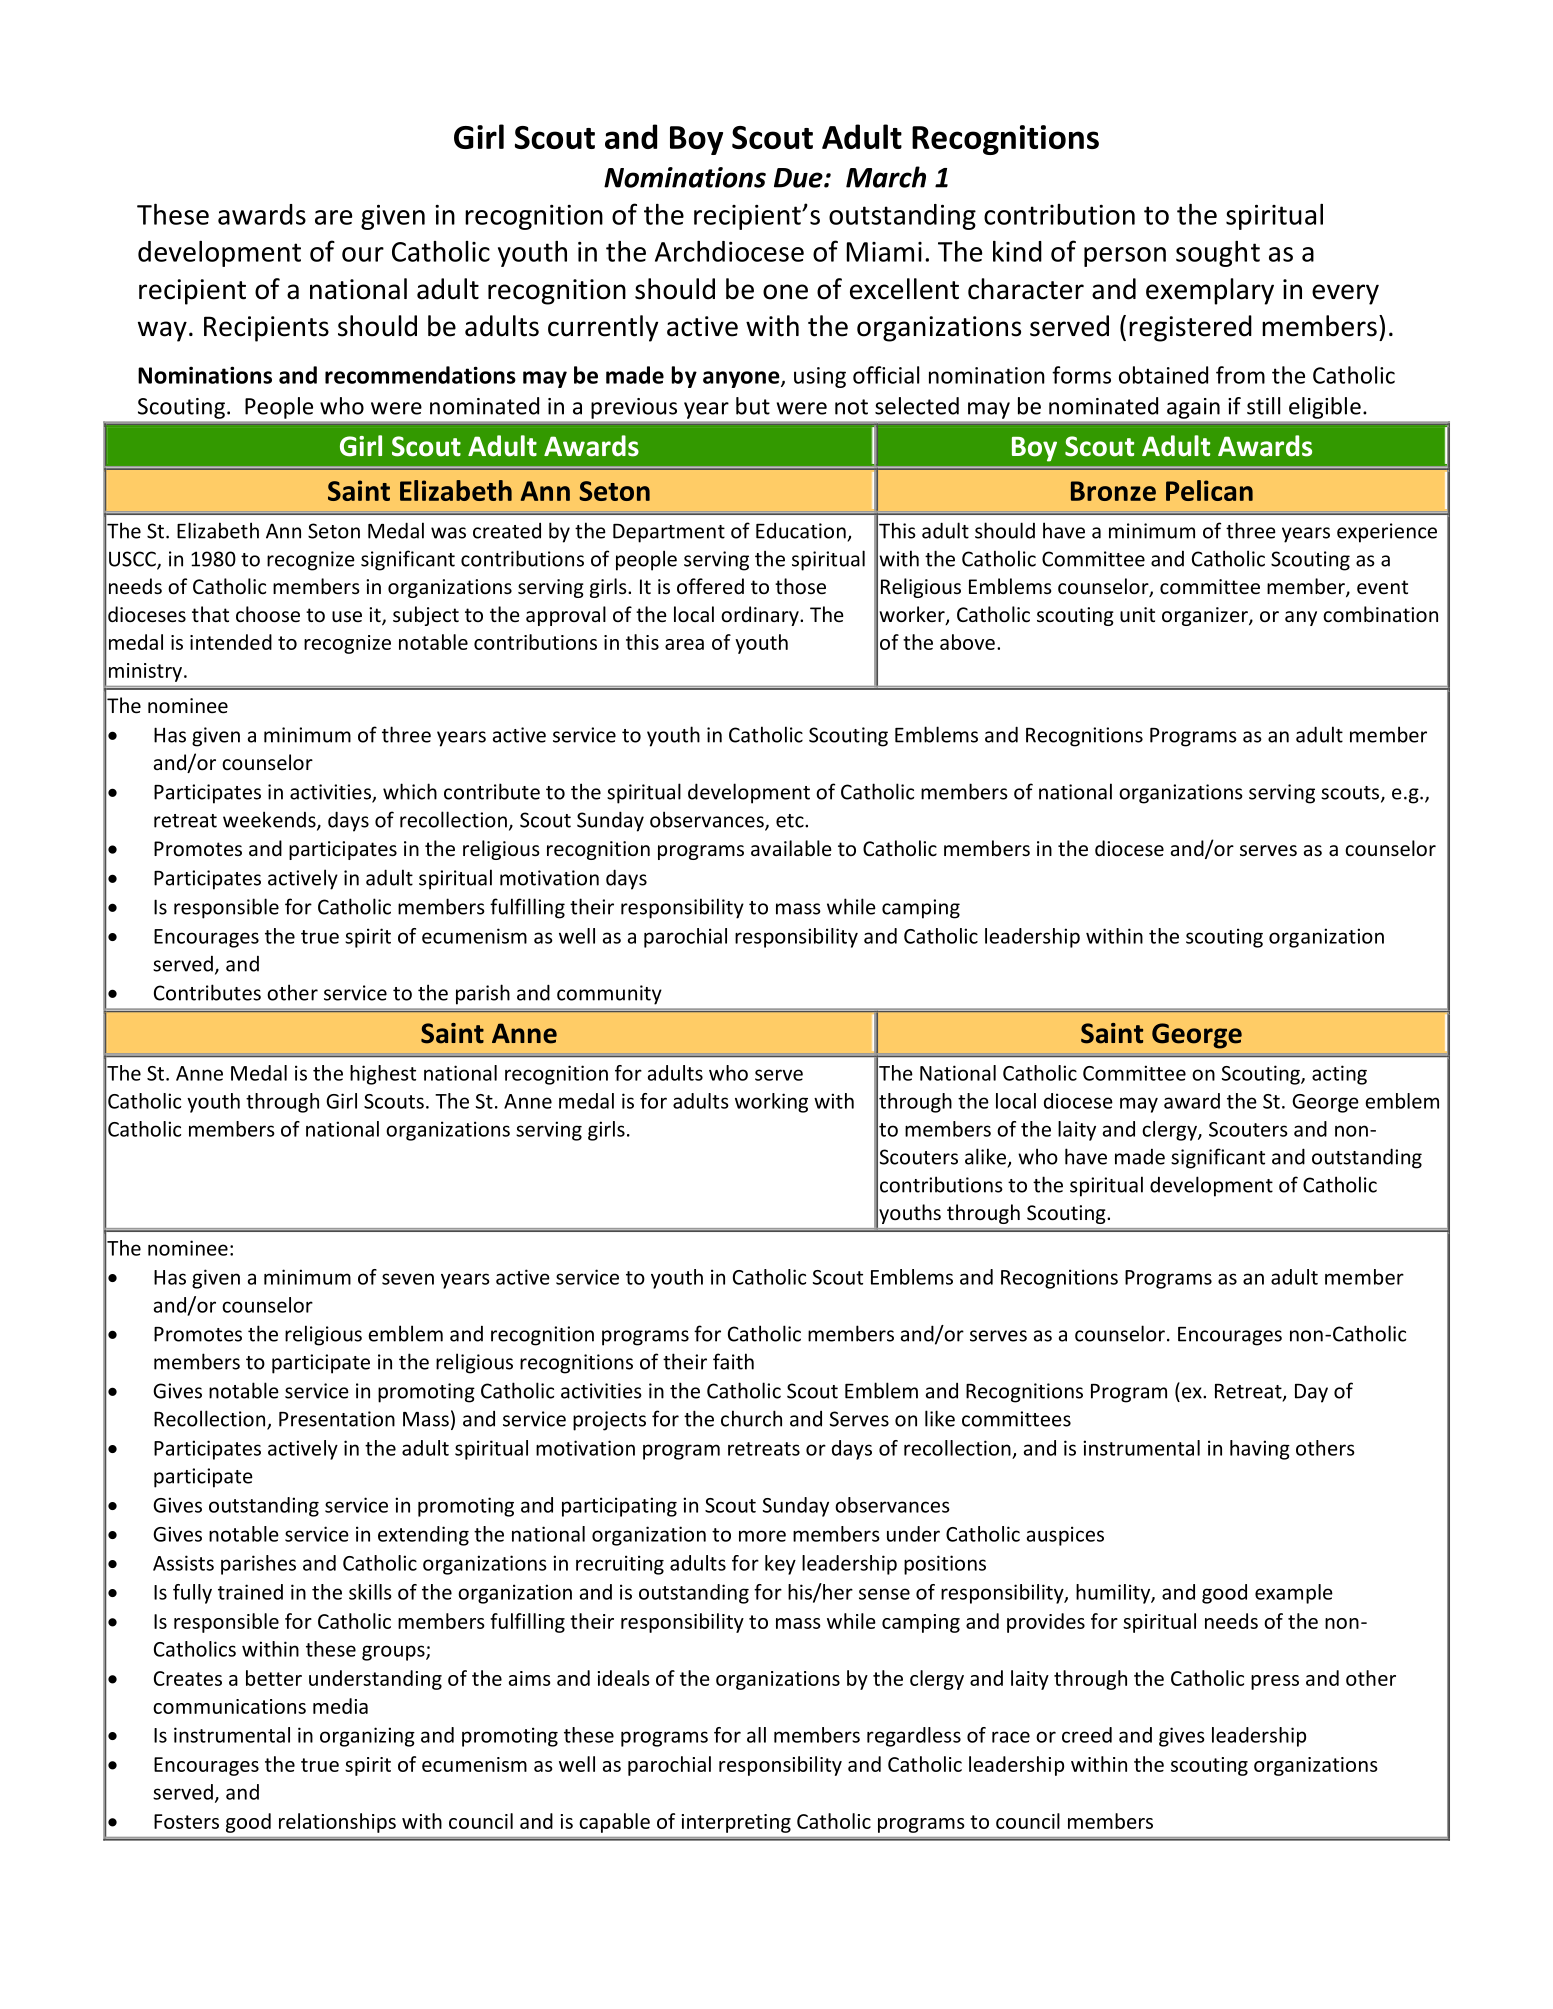 The image size is (1553, 2009). What do you see at coordinates (771, 1103) in the page?
I see `working` at bounding box center [771, 1103].
